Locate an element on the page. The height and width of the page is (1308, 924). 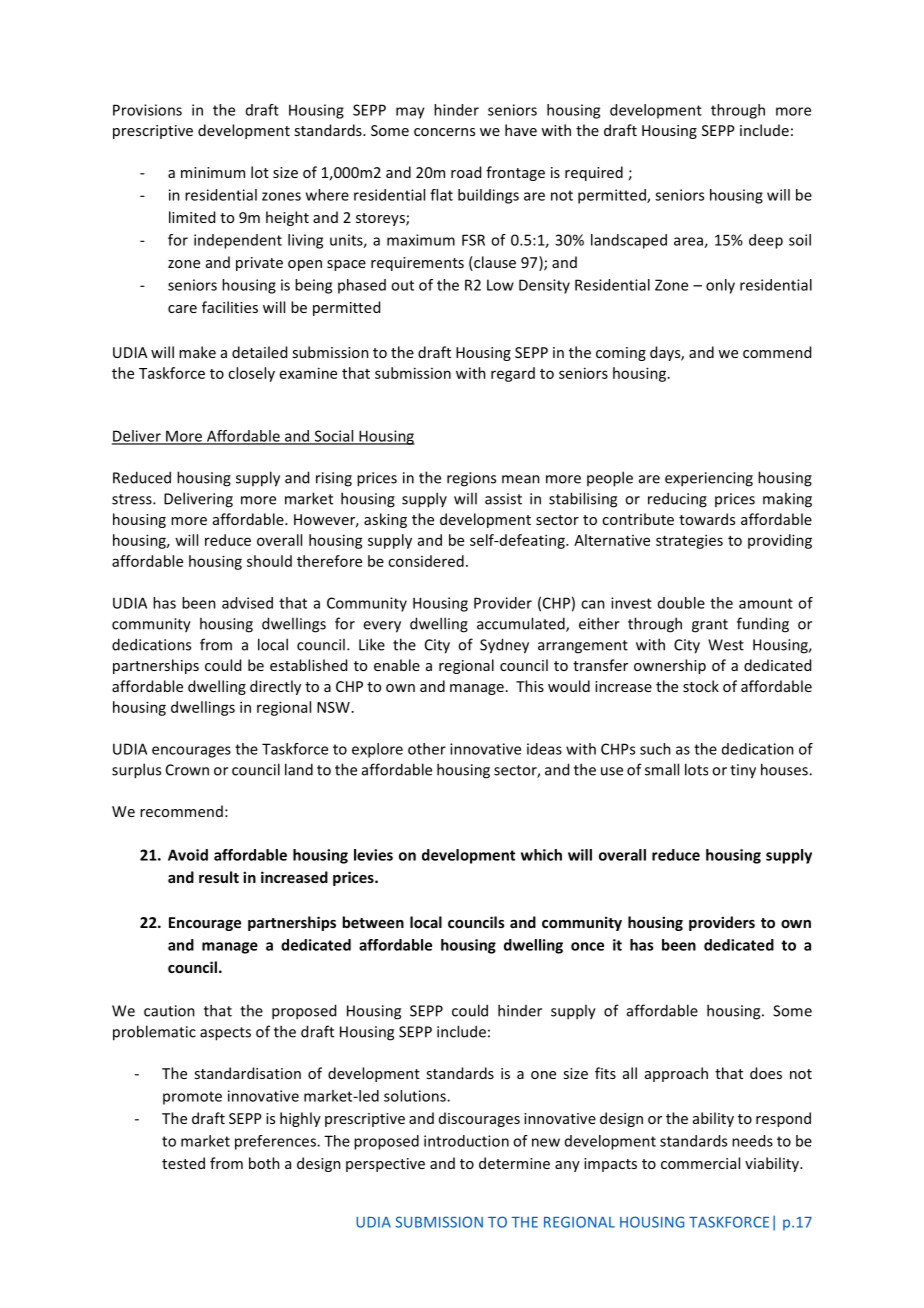
advised is located at coordinates (247, 603).
